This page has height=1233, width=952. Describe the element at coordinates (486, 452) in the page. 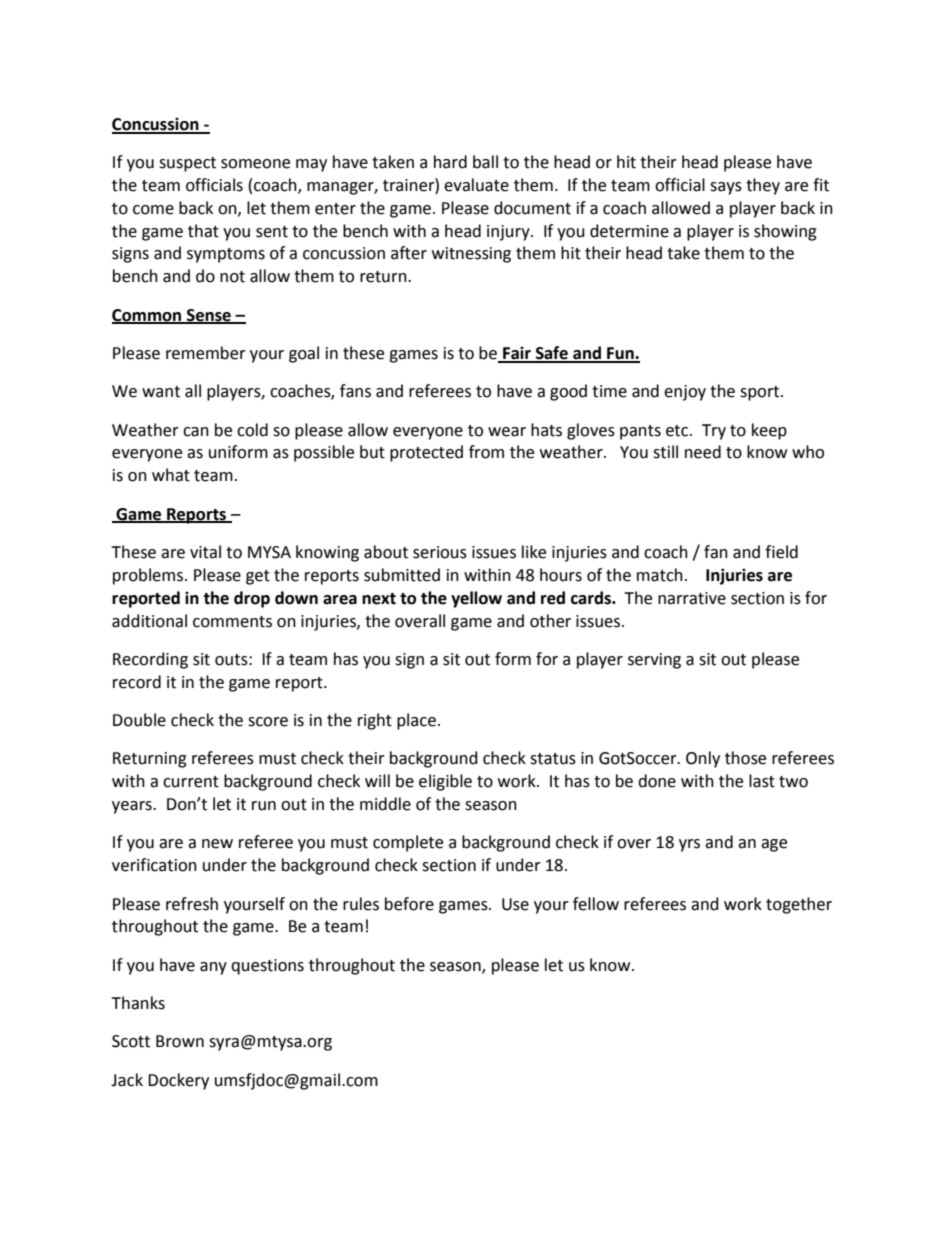

I see `from` at that location.
